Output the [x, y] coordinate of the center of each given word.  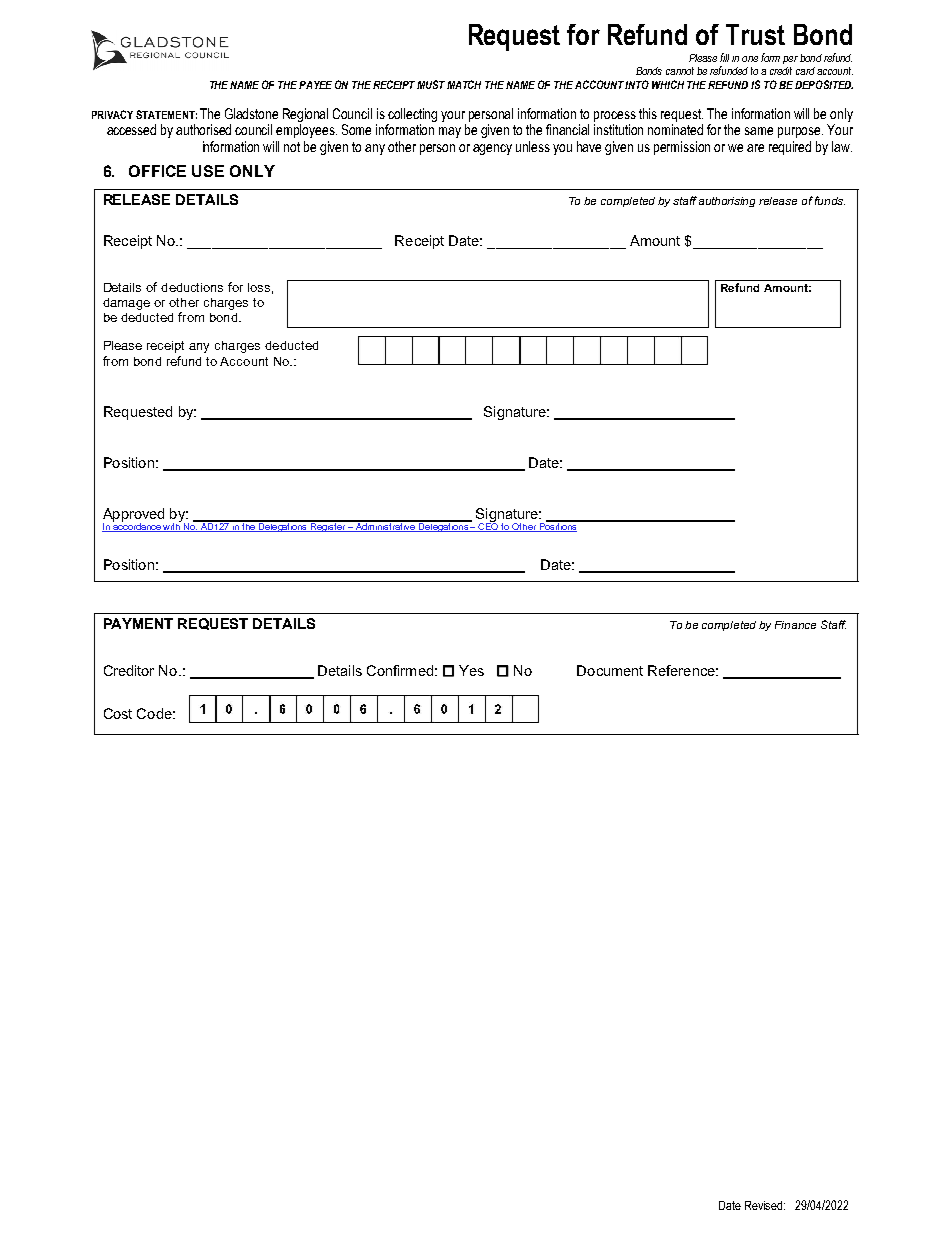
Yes [471, 670]
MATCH [464, 84]
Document [610, 670]
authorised [203, 129]
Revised [763, 1205]
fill [724, 57]
